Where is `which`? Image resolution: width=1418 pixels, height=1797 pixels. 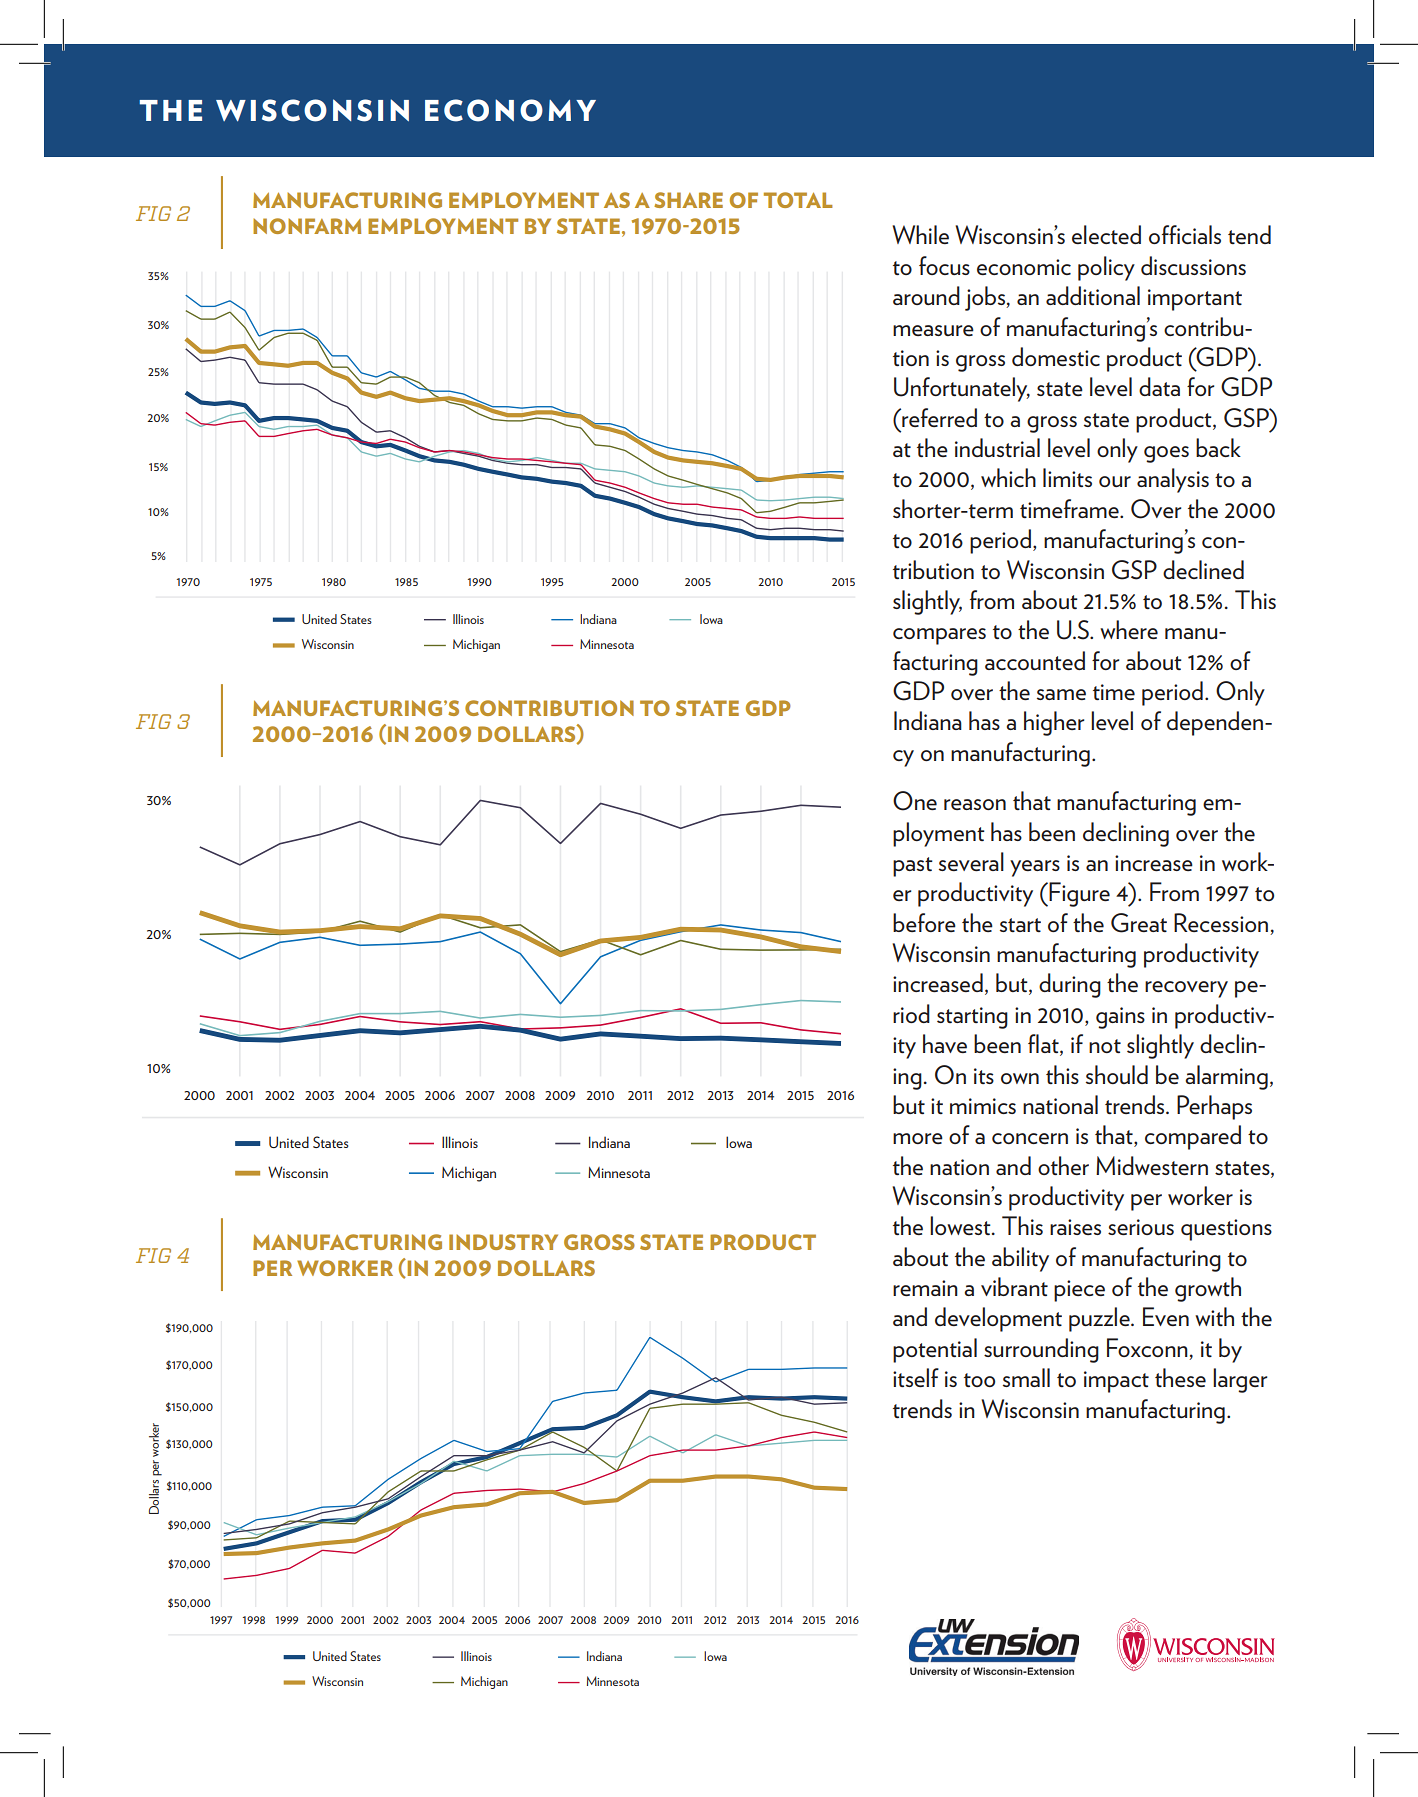
which is located at coordinates (1008, 477).
